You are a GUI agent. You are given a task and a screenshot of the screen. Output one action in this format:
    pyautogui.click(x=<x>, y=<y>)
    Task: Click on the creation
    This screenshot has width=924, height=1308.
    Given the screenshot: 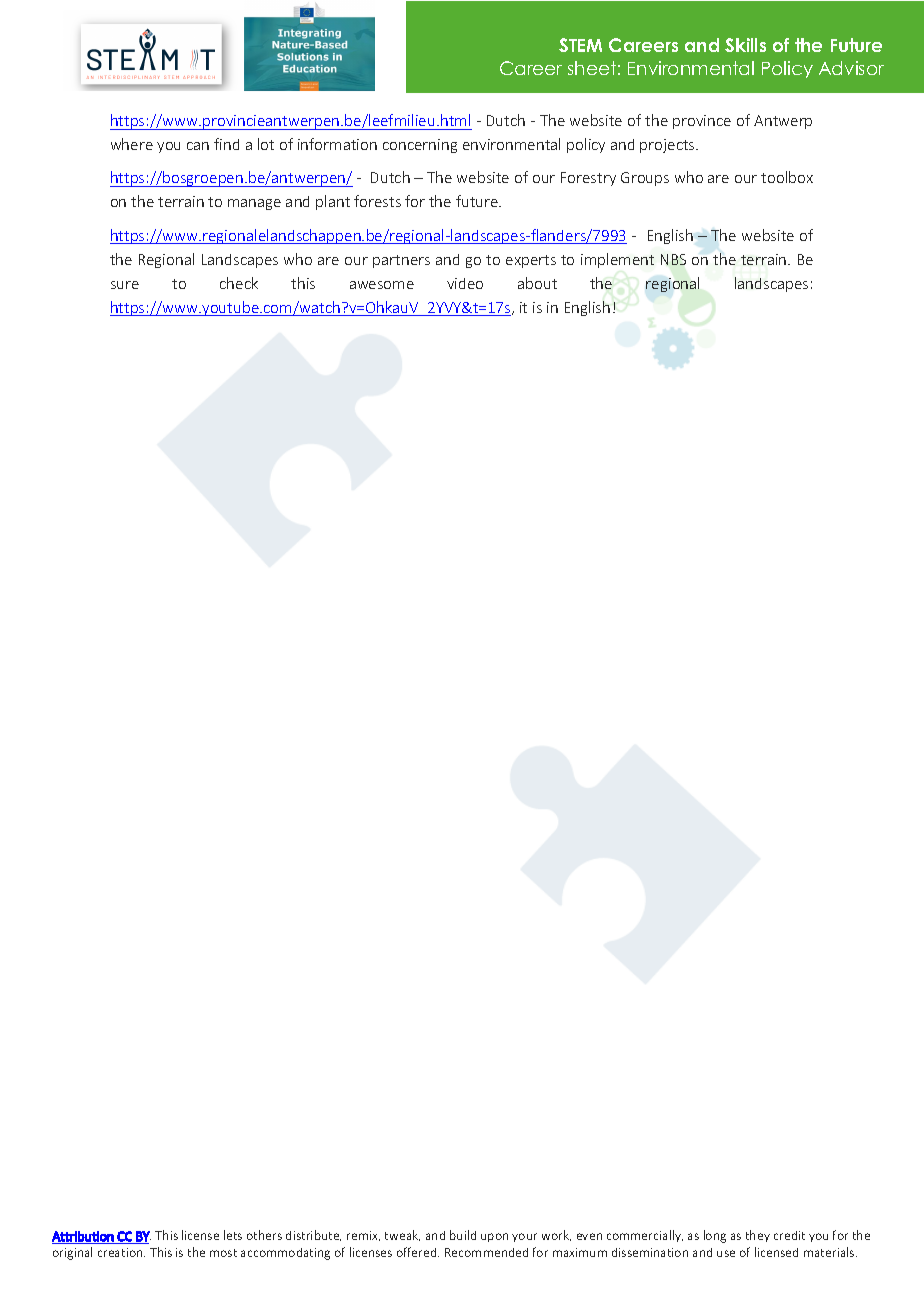 What is the action you would take?
    pyautogui.click(x=121, y=1252)
